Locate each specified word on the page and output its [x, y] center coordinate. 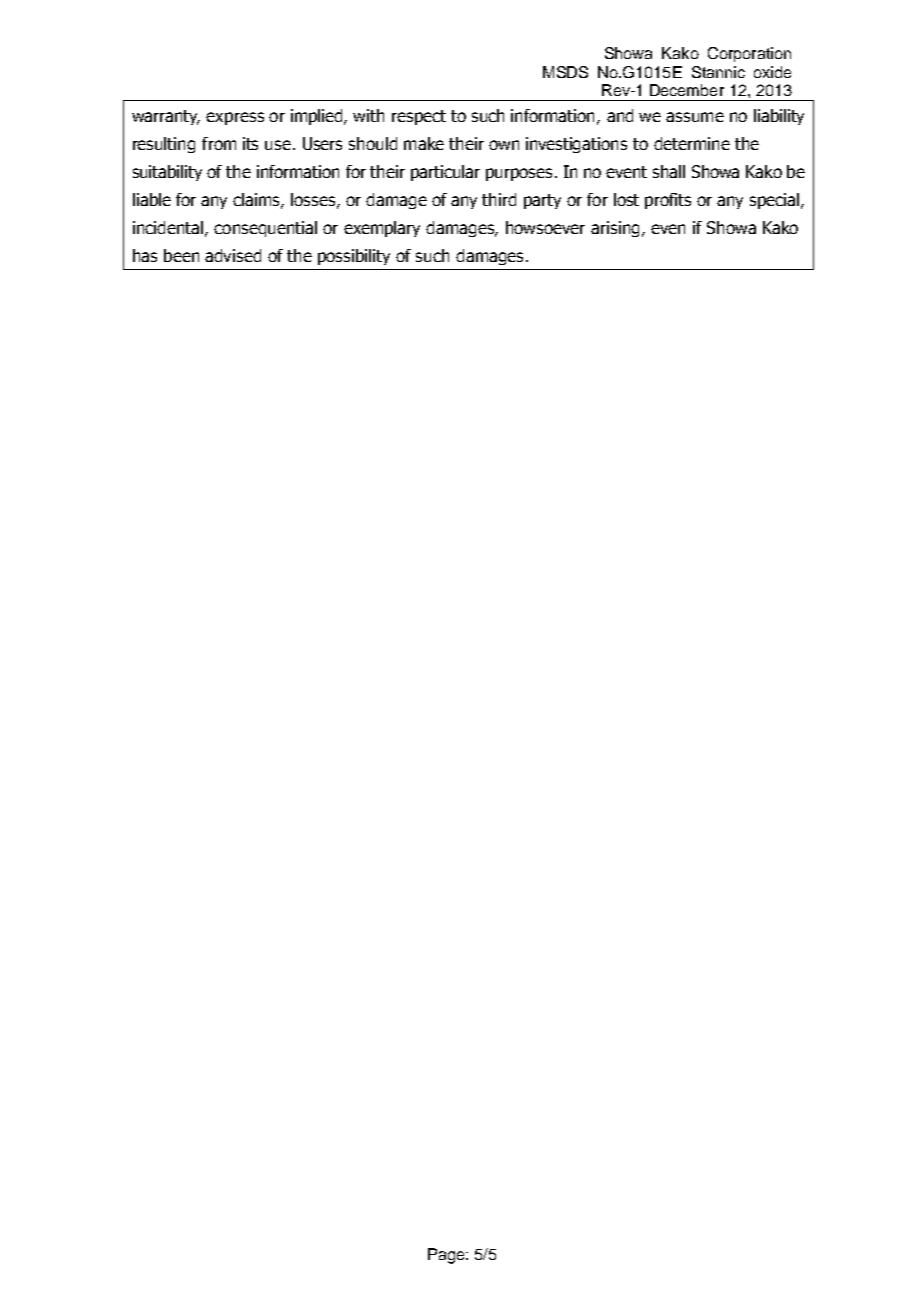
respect [419, 117]
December [687, 90]
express [235, 118]
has [145, 255]
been [181, 255]
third [499, 199]
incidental [168, 227]
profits [668, 201]
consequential [265, 229]
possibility [354, 257]
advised [233, 255]
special [774, 201]
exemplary [382, 229]
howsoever [545, 227]
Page [447, 1256]
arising [615, 229]
